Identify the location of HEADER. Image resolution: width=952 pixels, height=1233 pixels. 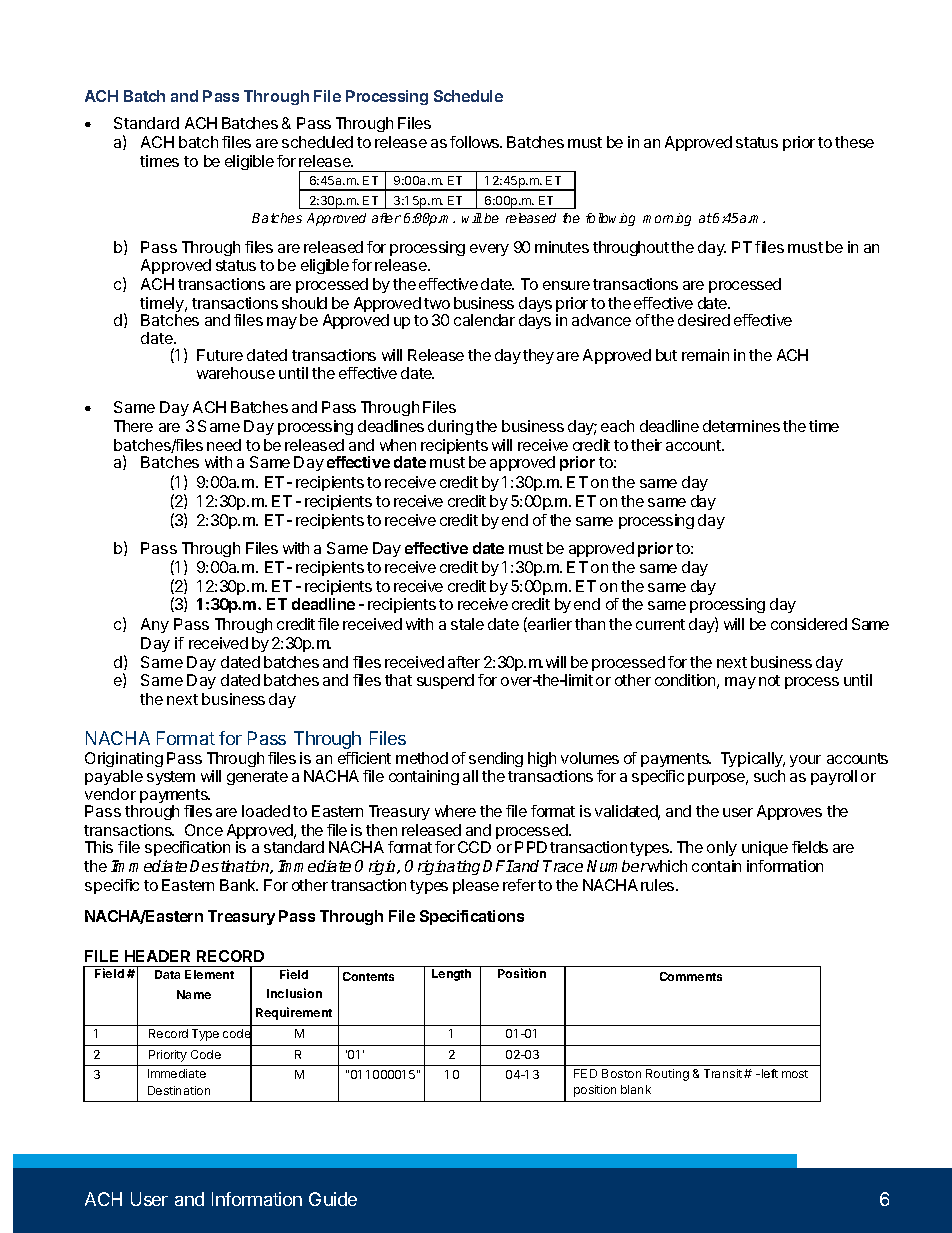
(157, 956).
